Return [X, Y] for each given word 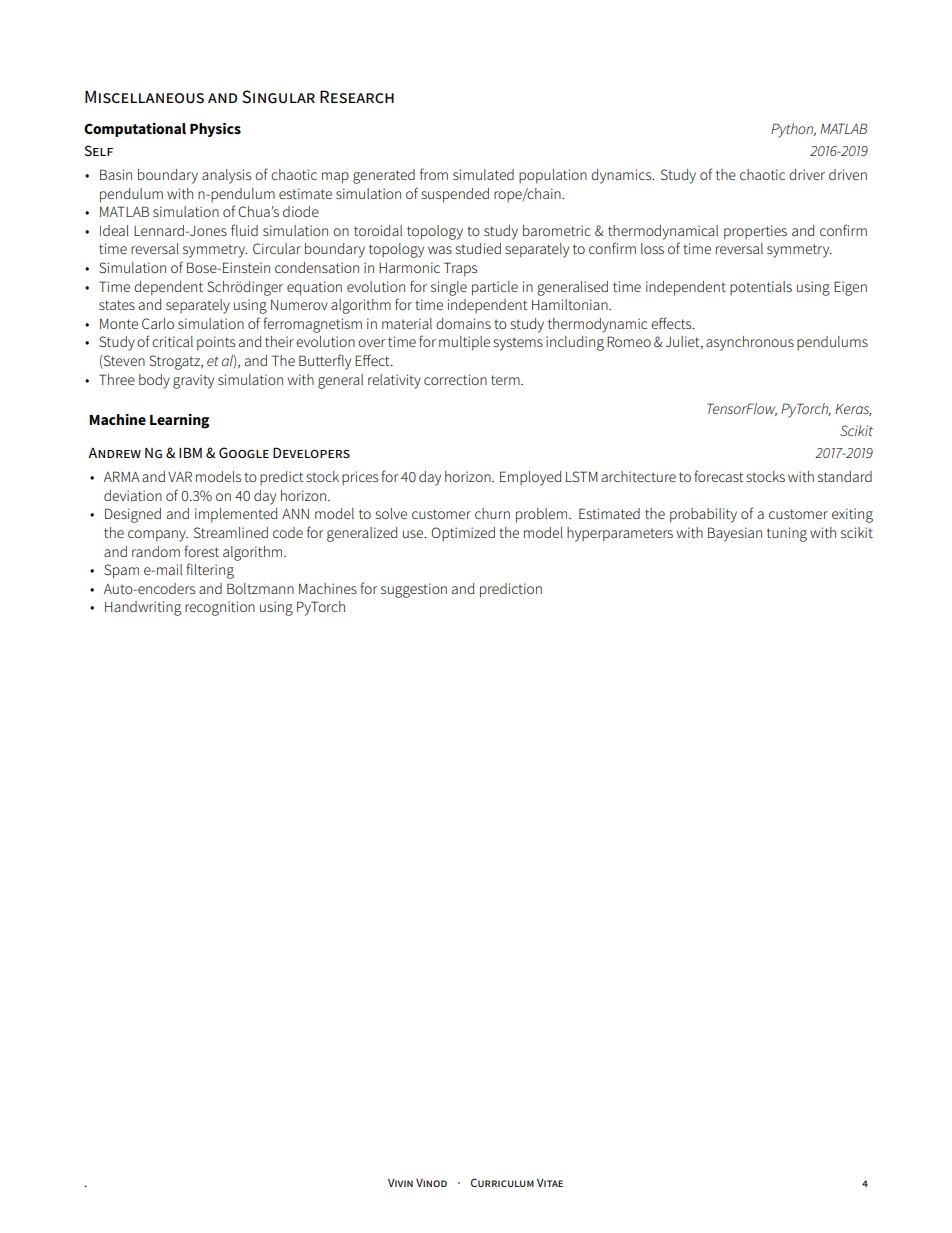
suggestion [414, 590]
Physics [215, 130]
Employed [530, 478]
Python [793, 130]
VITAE [550, 1183]
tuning [787, 534]
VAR [180, 476]
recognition [220, 608]
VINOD [431, 1183]
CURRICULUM [502, 1182]
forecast [719, 476]
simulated [483, 174]
